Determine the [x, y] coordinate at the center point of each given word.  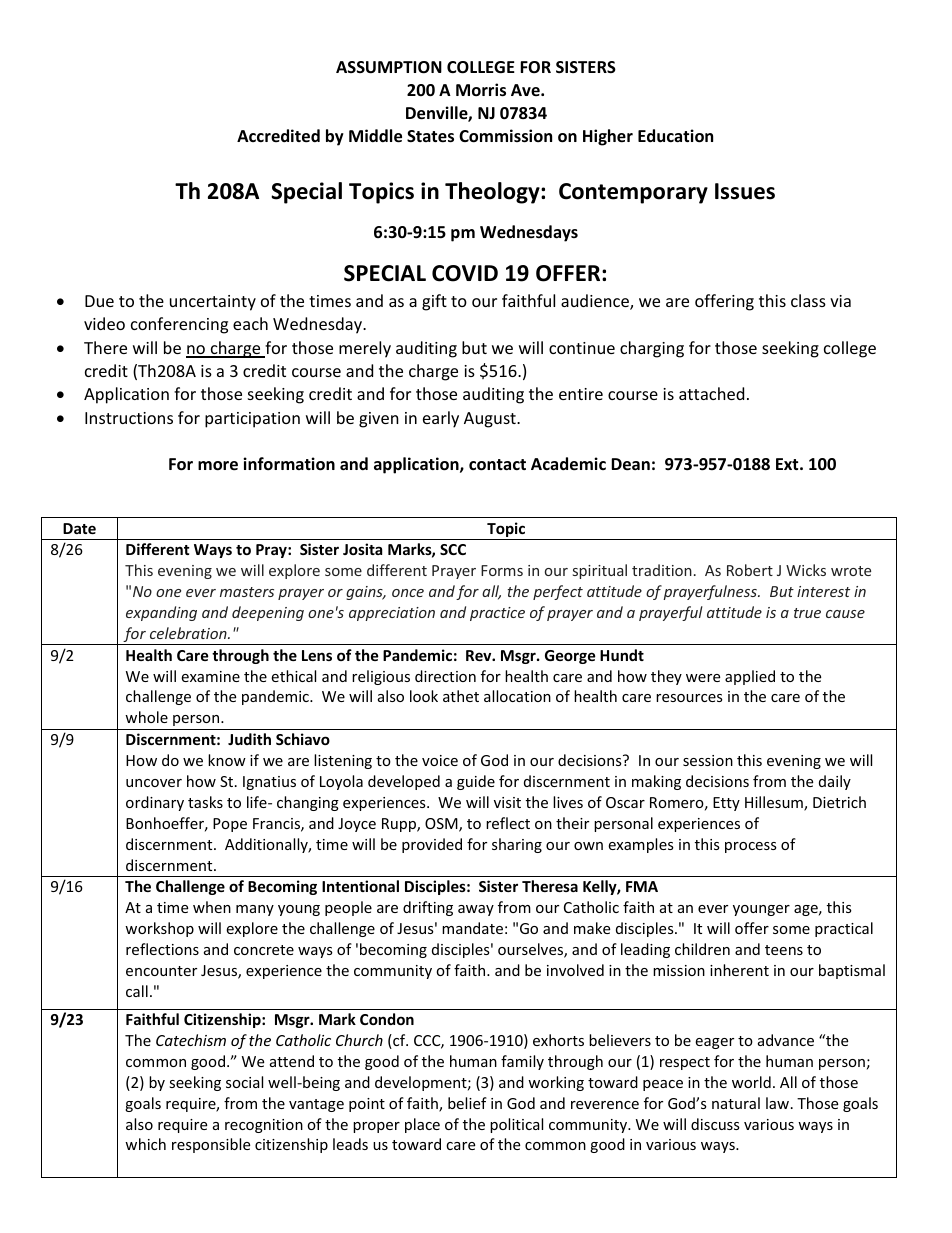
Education [675, 136]
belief [467, 1103]
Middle [375, 136]
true [807, 613]
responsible [211, 1145]
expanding [161, 613]
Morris [481, 90]
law [779, 1103]
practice [497, 614]
